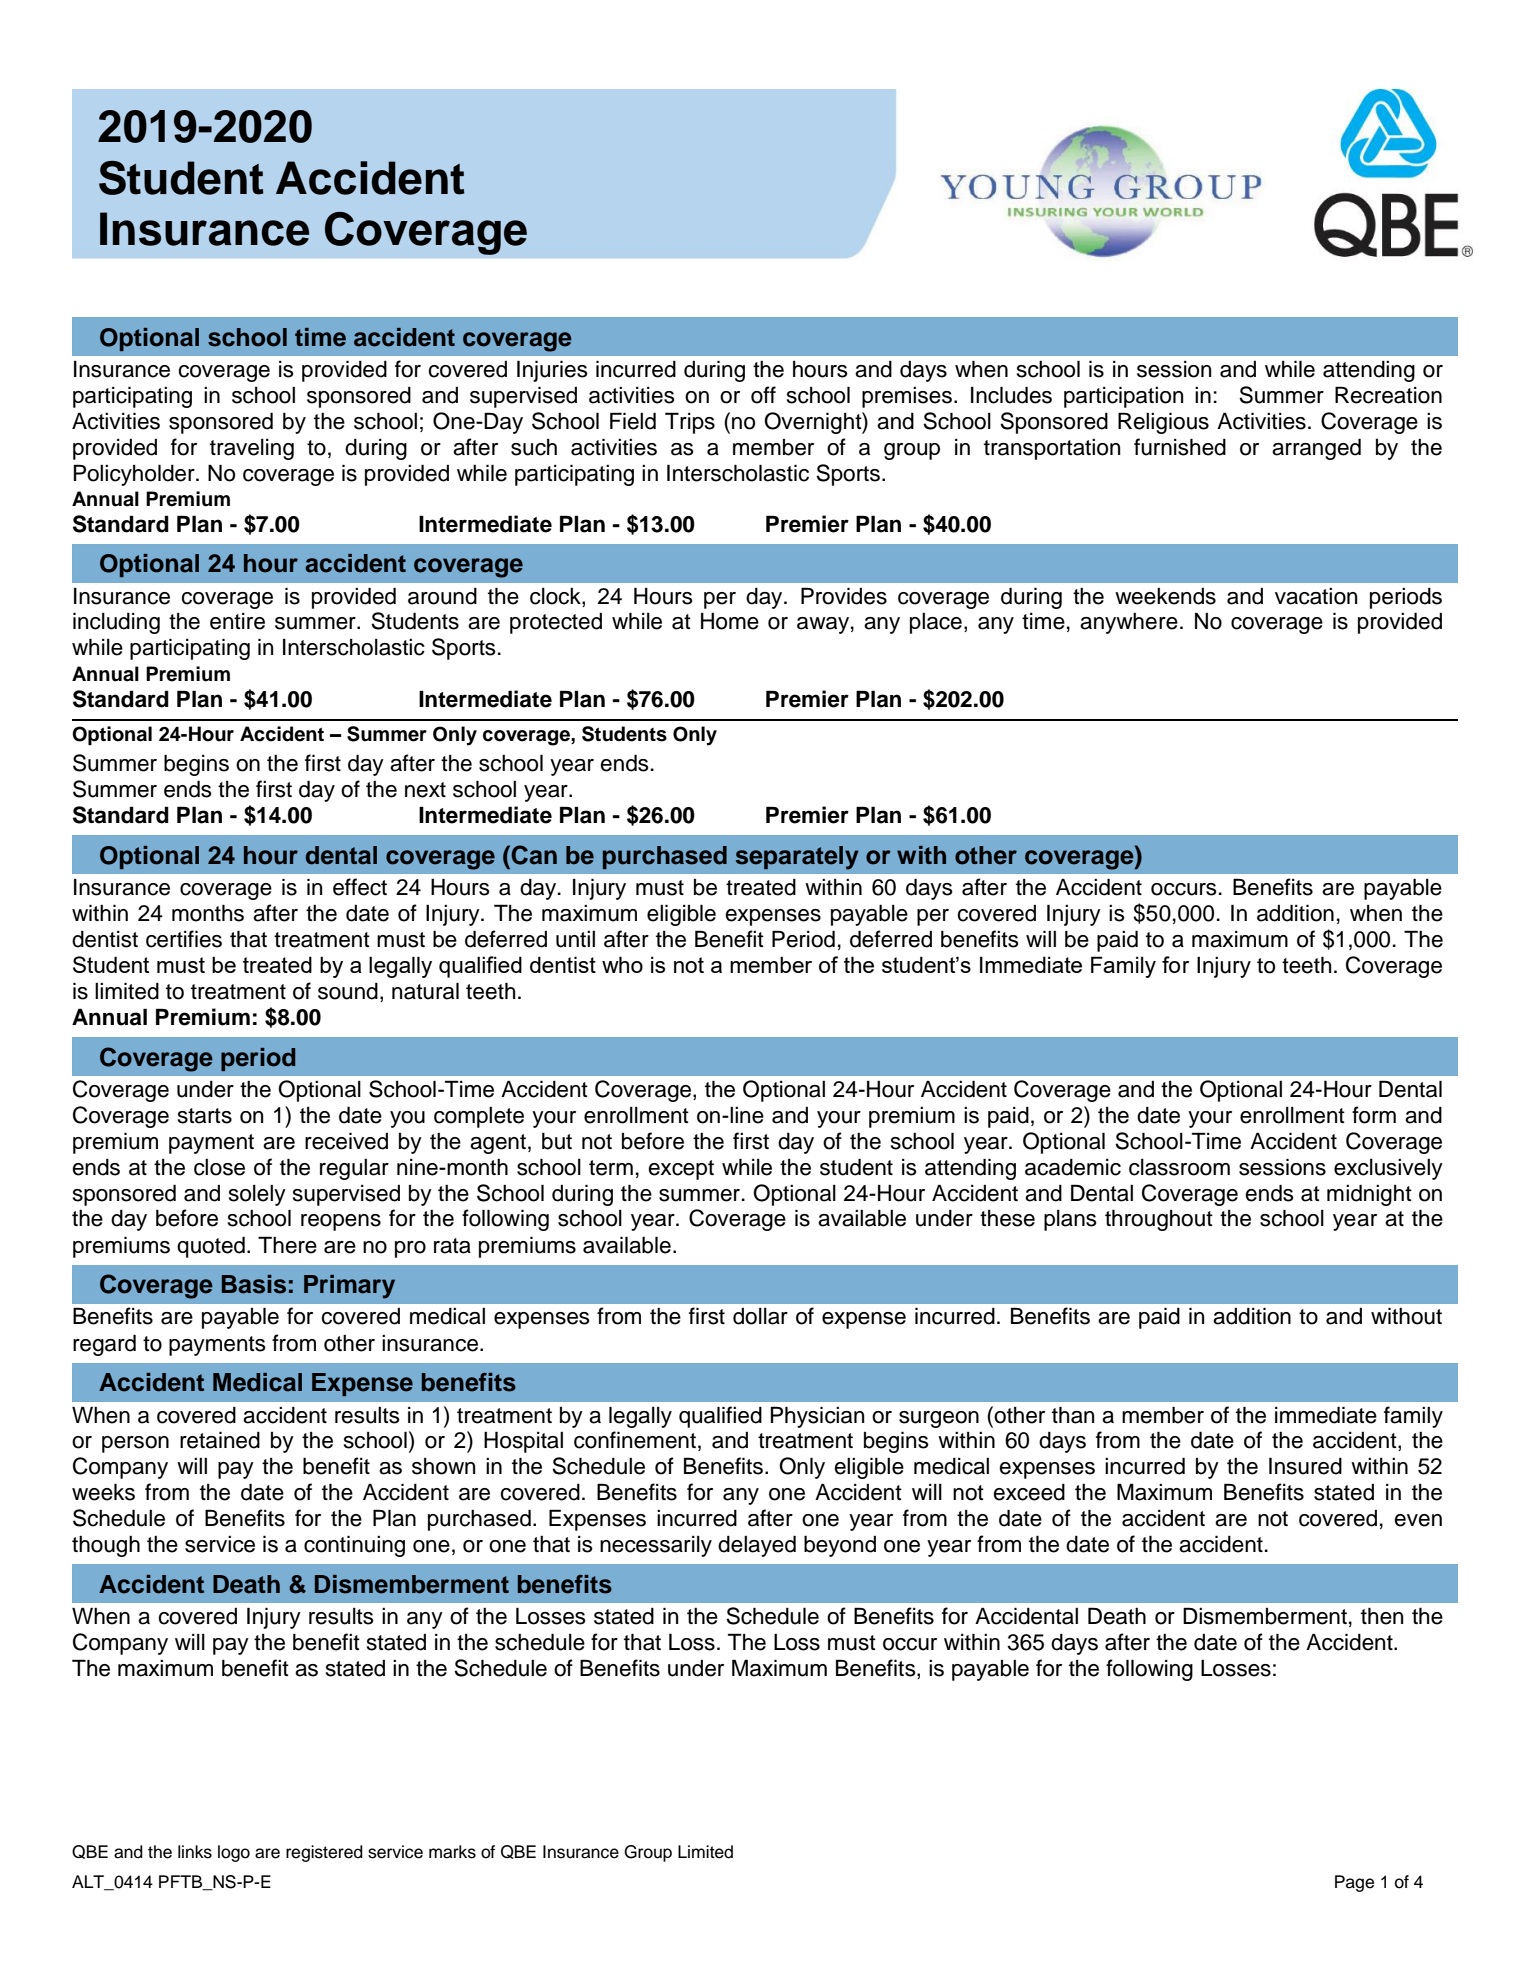 The height and width of the screenshot is (1982, 1532). What do you see at coordinates (681, 1170) in the screenshot?
I see `except` at bounding box center [681, 1170].
